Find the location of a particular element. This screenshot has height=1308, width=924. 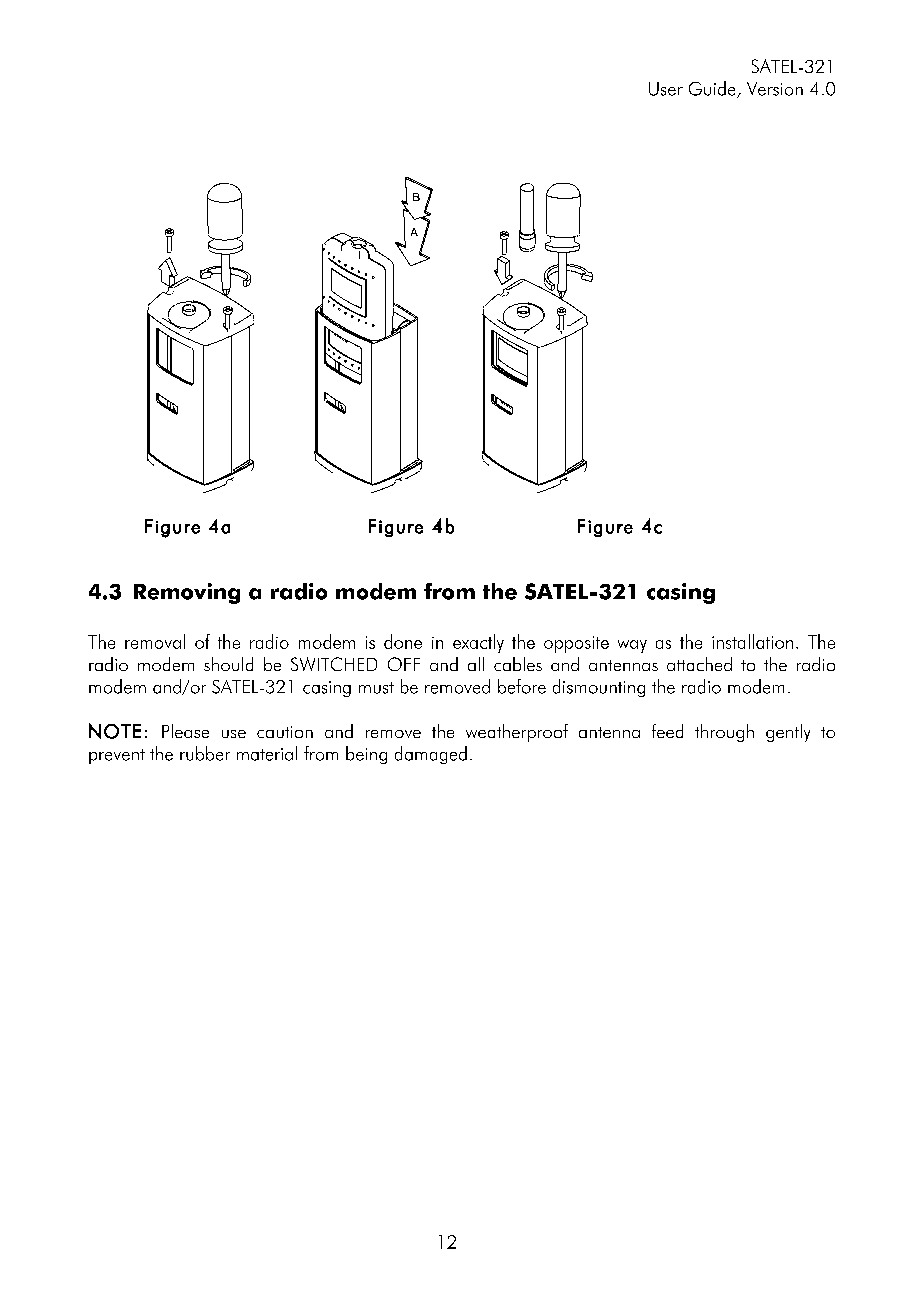

way is located at coordinates (632, 646).
